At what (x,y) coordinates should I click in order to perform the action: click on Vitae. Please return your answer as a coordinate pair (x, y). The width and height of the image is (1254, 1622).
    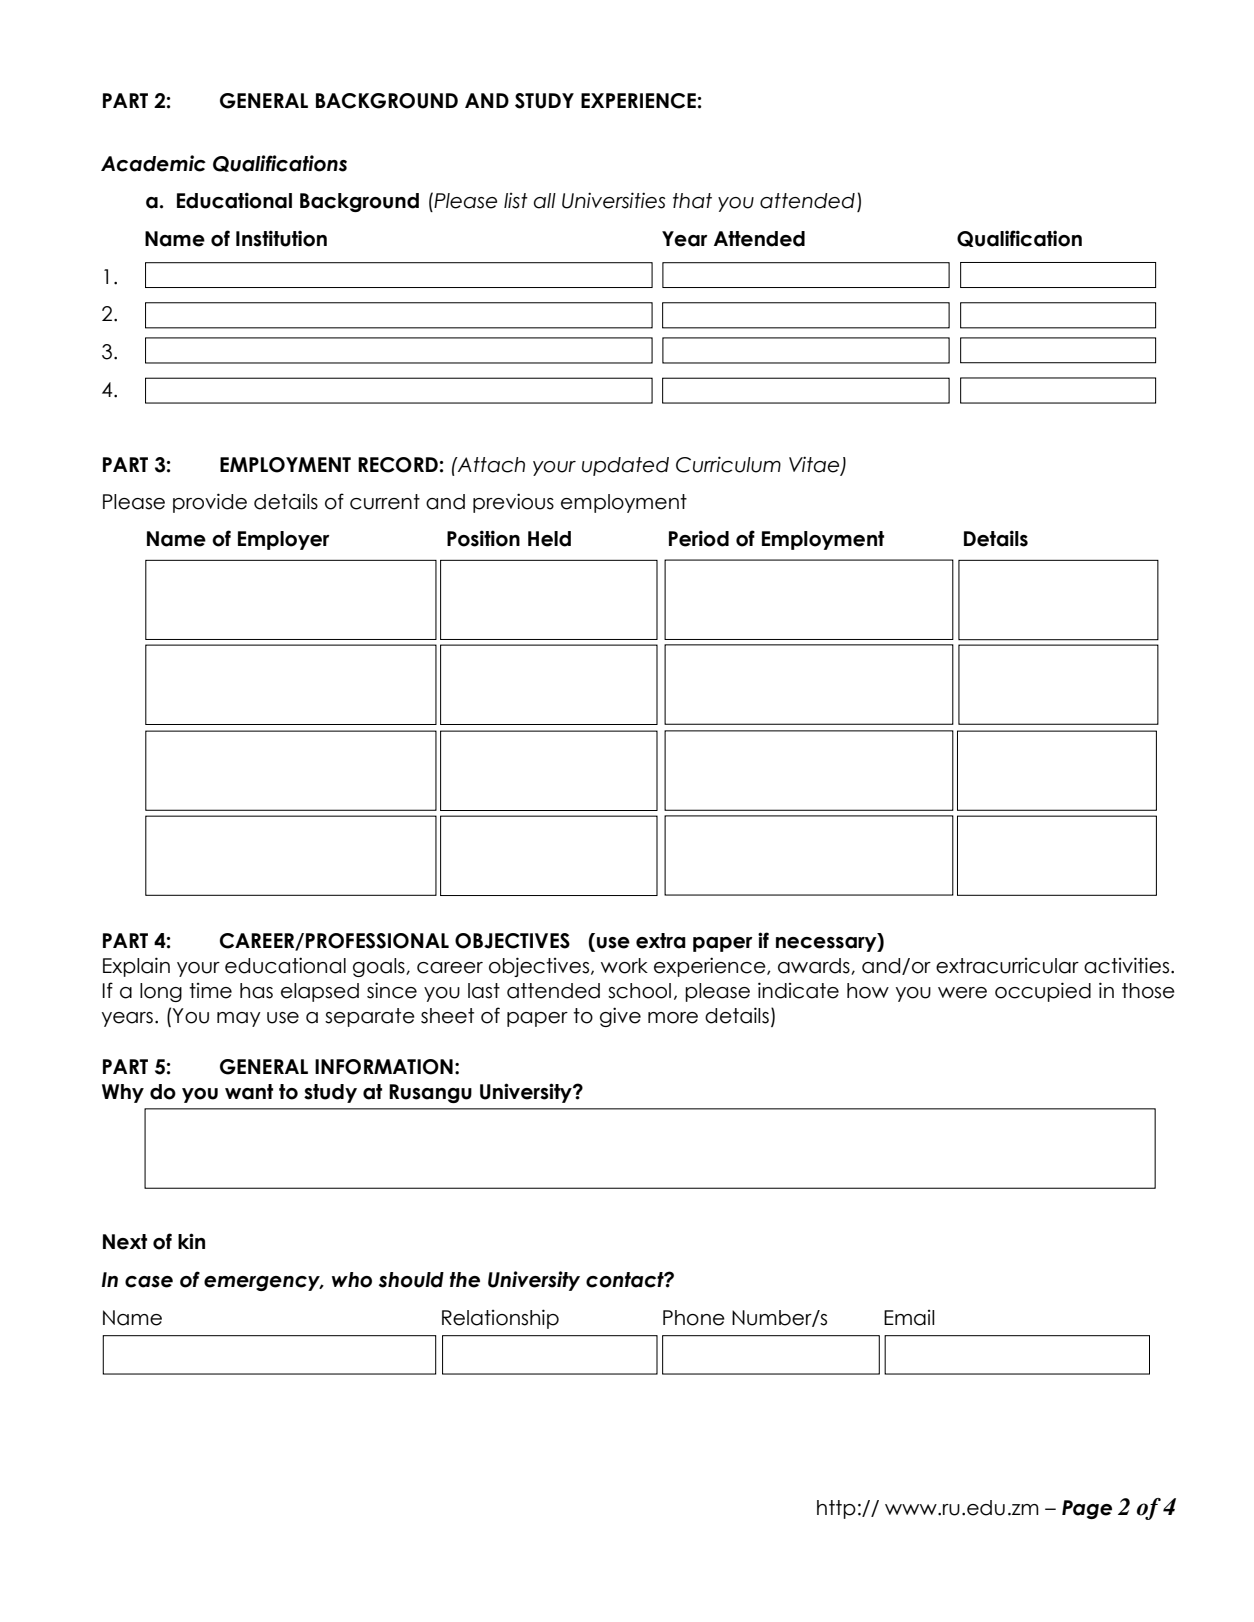
    Looking at the image, I should click on (815, 465).
